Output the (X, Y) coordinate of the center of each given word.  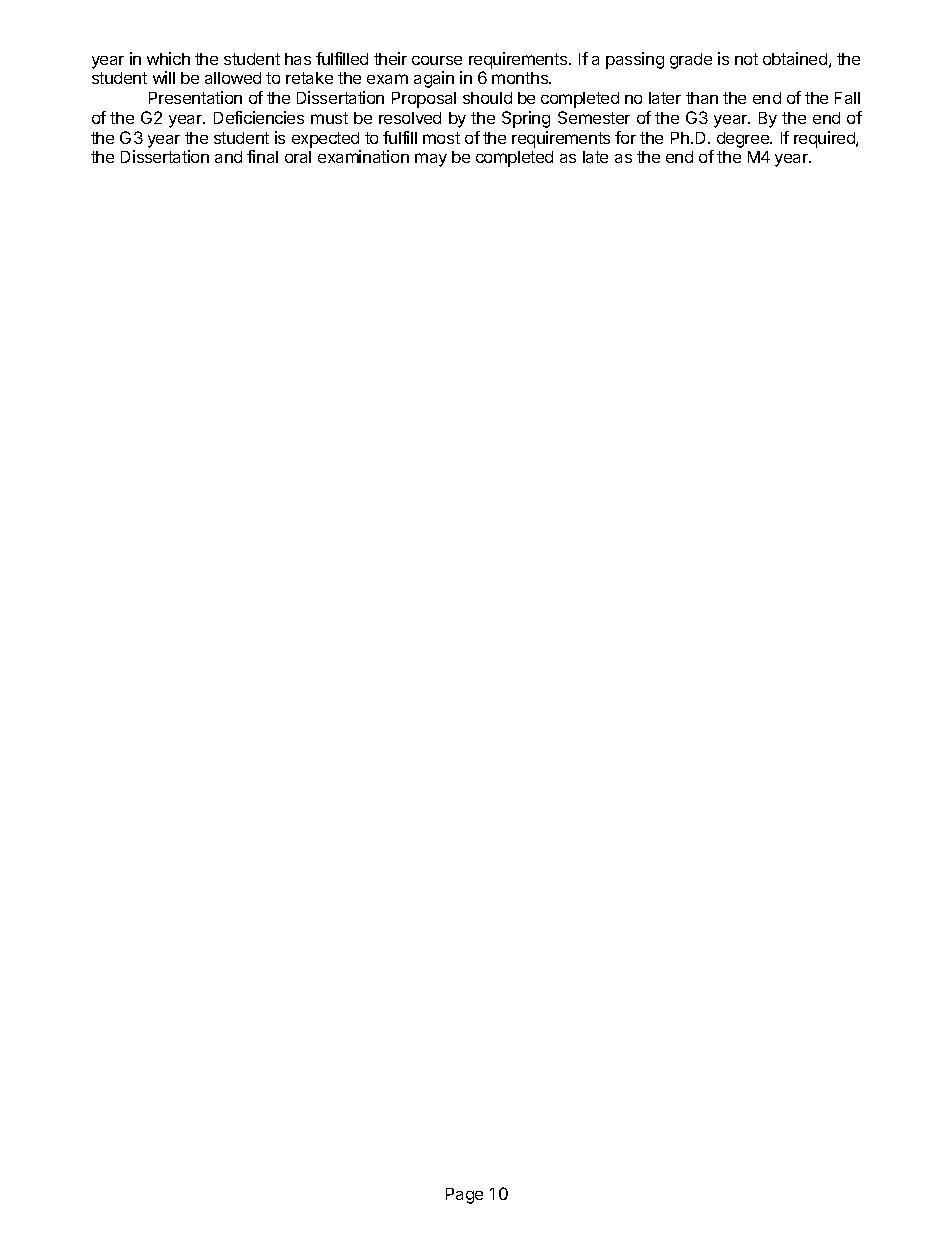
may (431, 160)
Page (464, 1196)
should (487, 98)
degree (744, 140)
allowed (233, 78)
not (746, 59)
